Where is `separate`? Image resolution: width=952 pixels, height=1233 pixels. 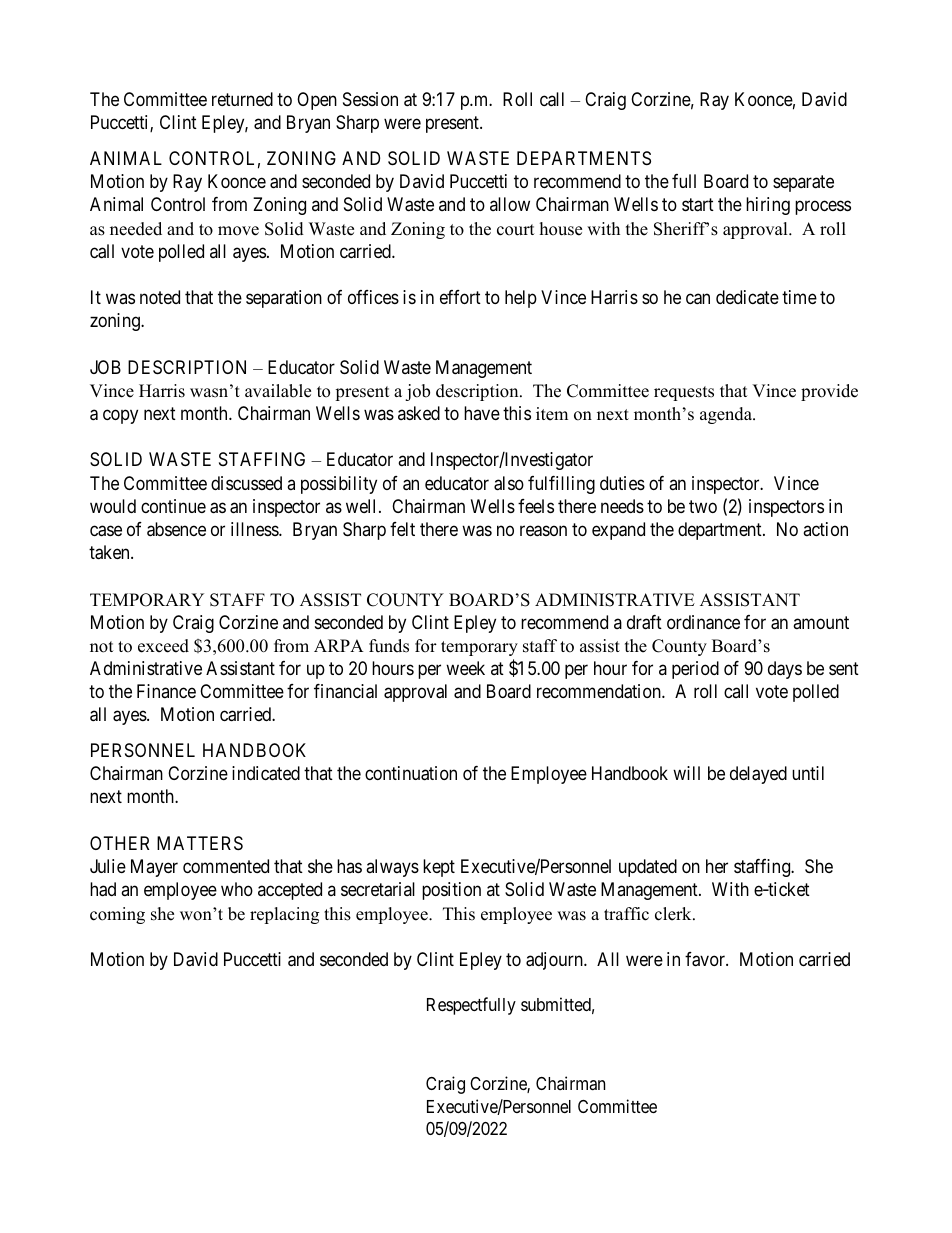
separate is located at coordinates (803, 183).
